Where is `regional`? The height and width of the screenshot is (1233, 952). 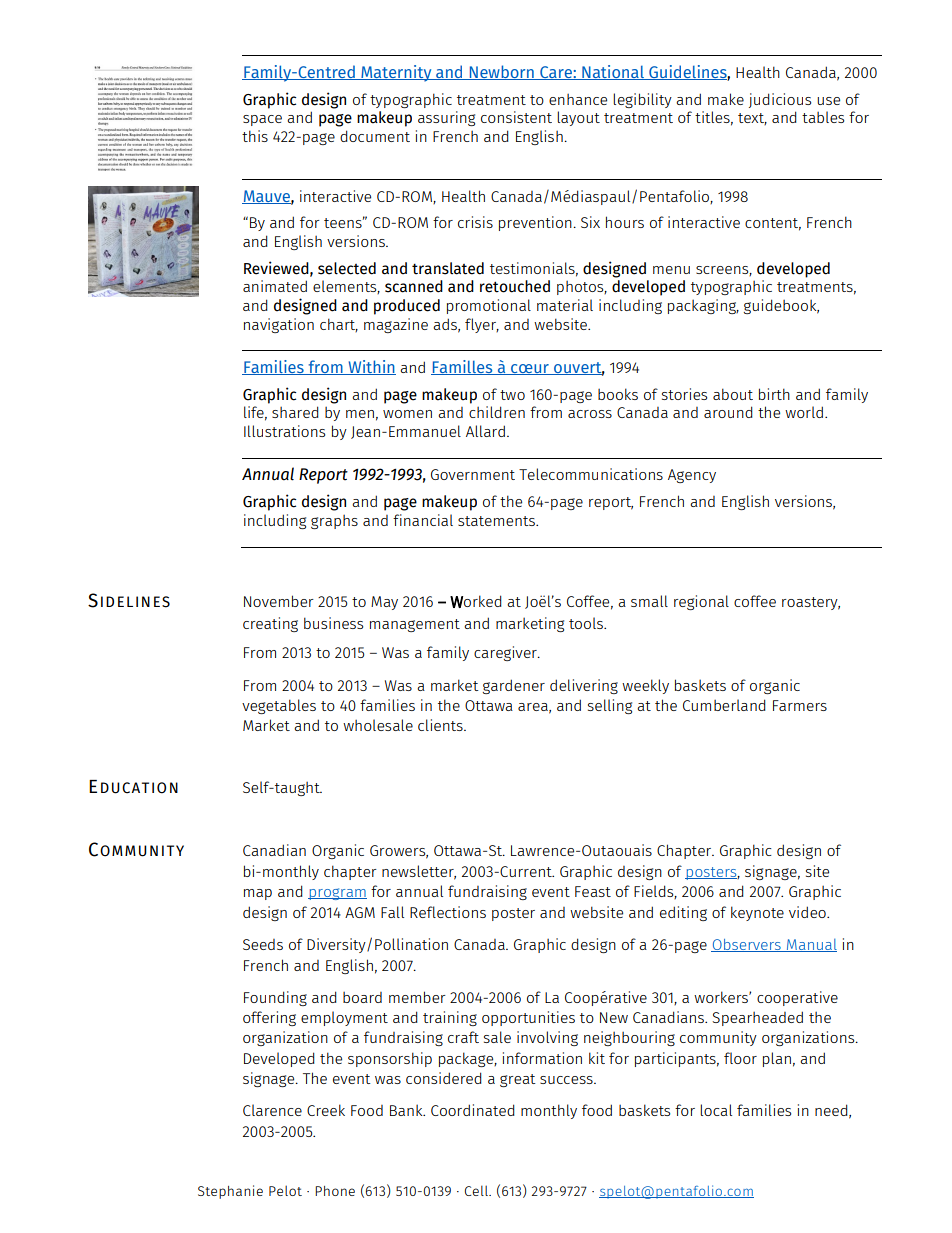 regional is located at coordinates (701, 602).
